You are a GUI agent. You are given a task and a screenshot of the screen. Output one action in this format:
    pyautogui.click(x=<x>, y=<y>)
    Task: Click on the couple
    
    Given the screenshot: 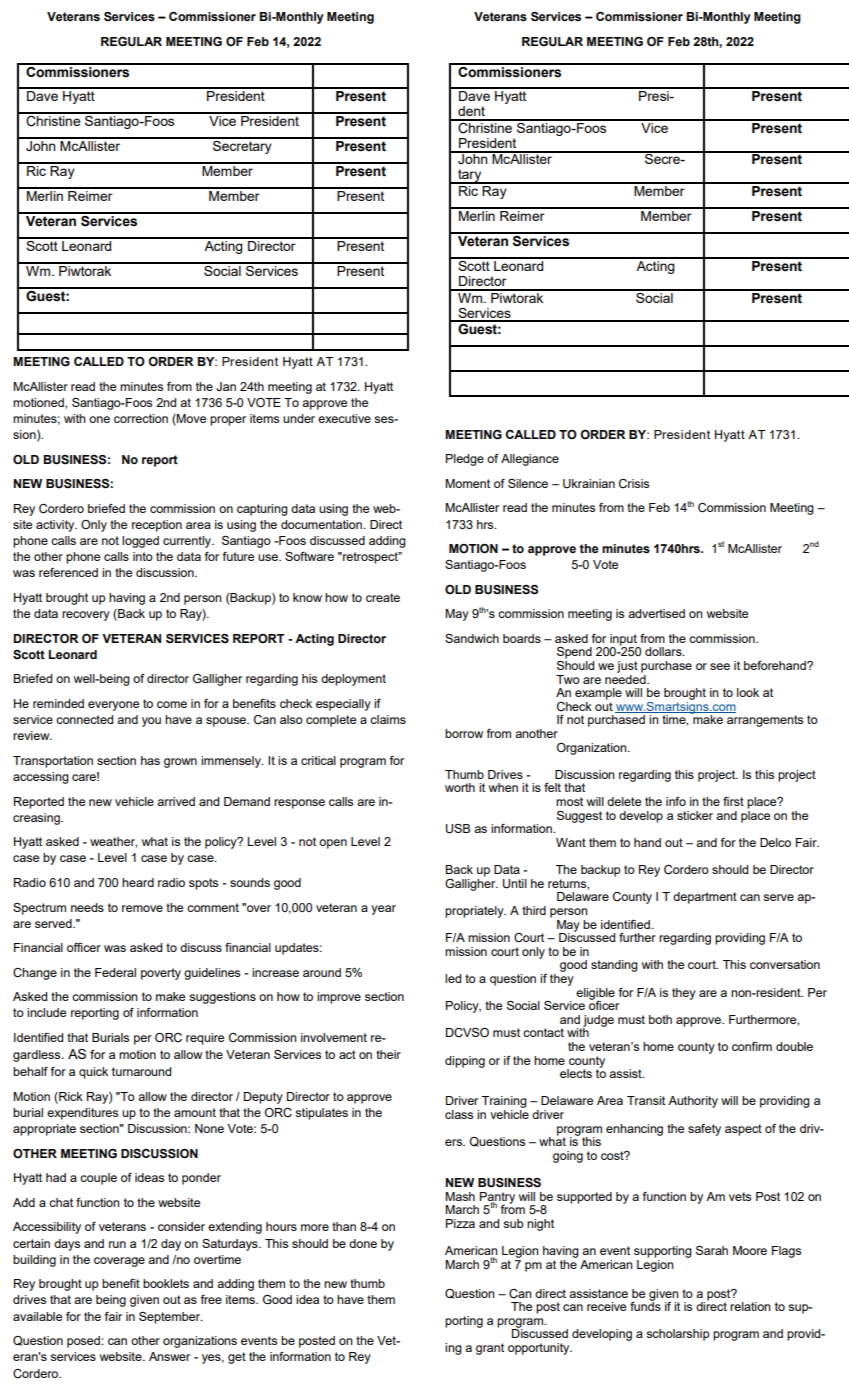 What is the action you would take?
    pyautogui.click(x=98, y=1179)
